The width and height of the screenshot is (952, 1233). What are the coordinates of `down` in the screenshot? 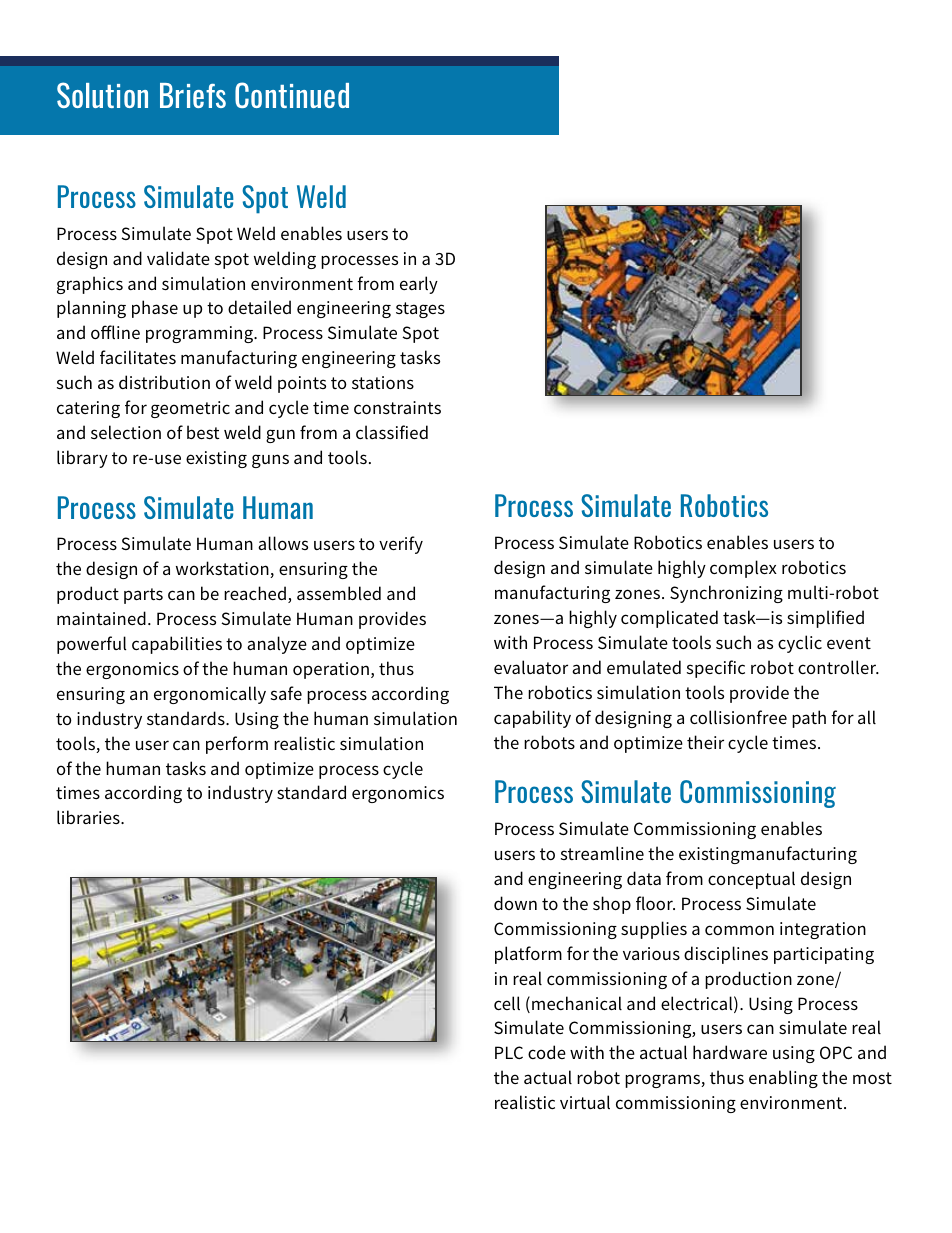 It's located at (515, 903).
